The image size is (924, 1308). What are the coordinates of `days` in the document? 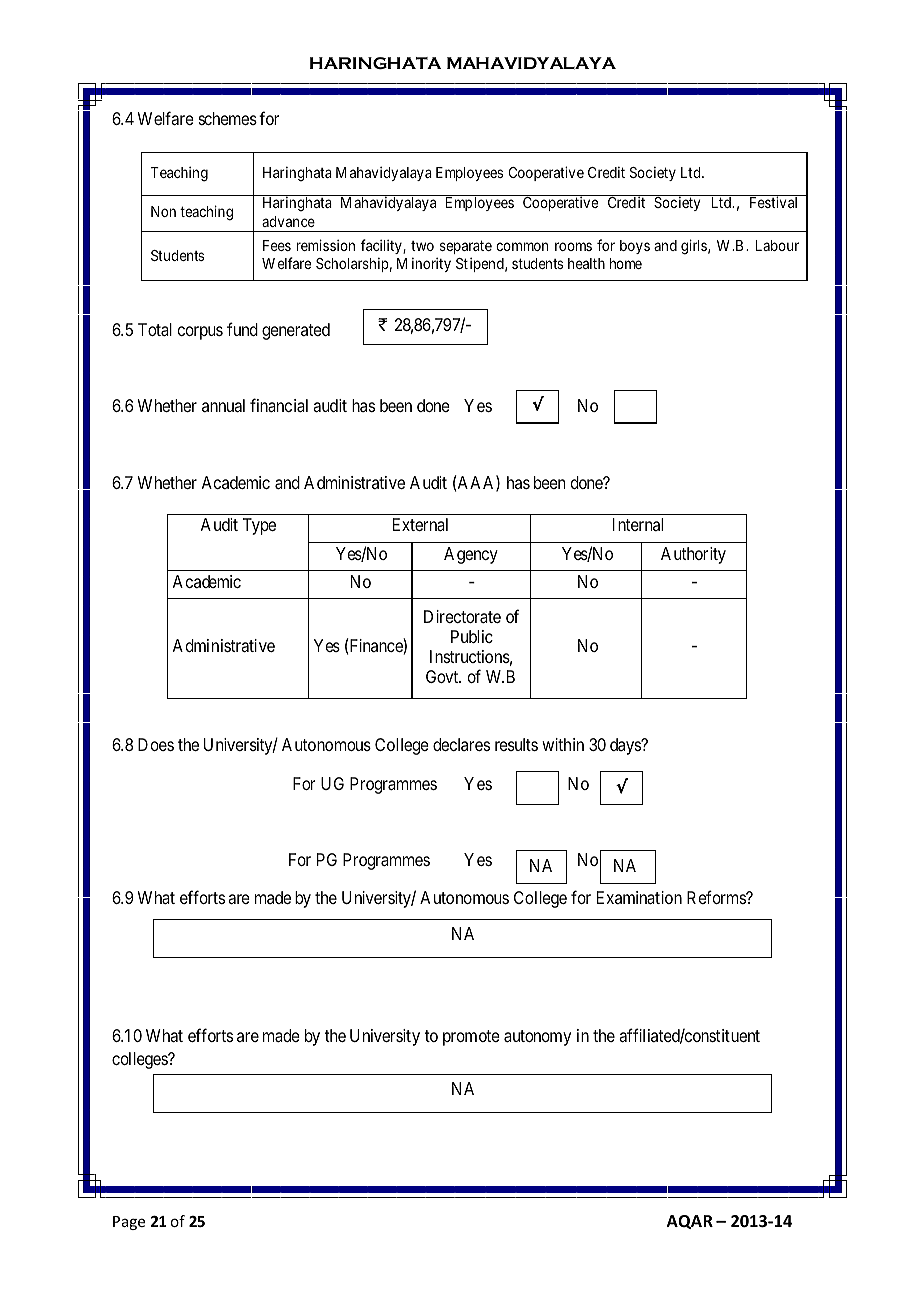 It's located at (626, 746).
